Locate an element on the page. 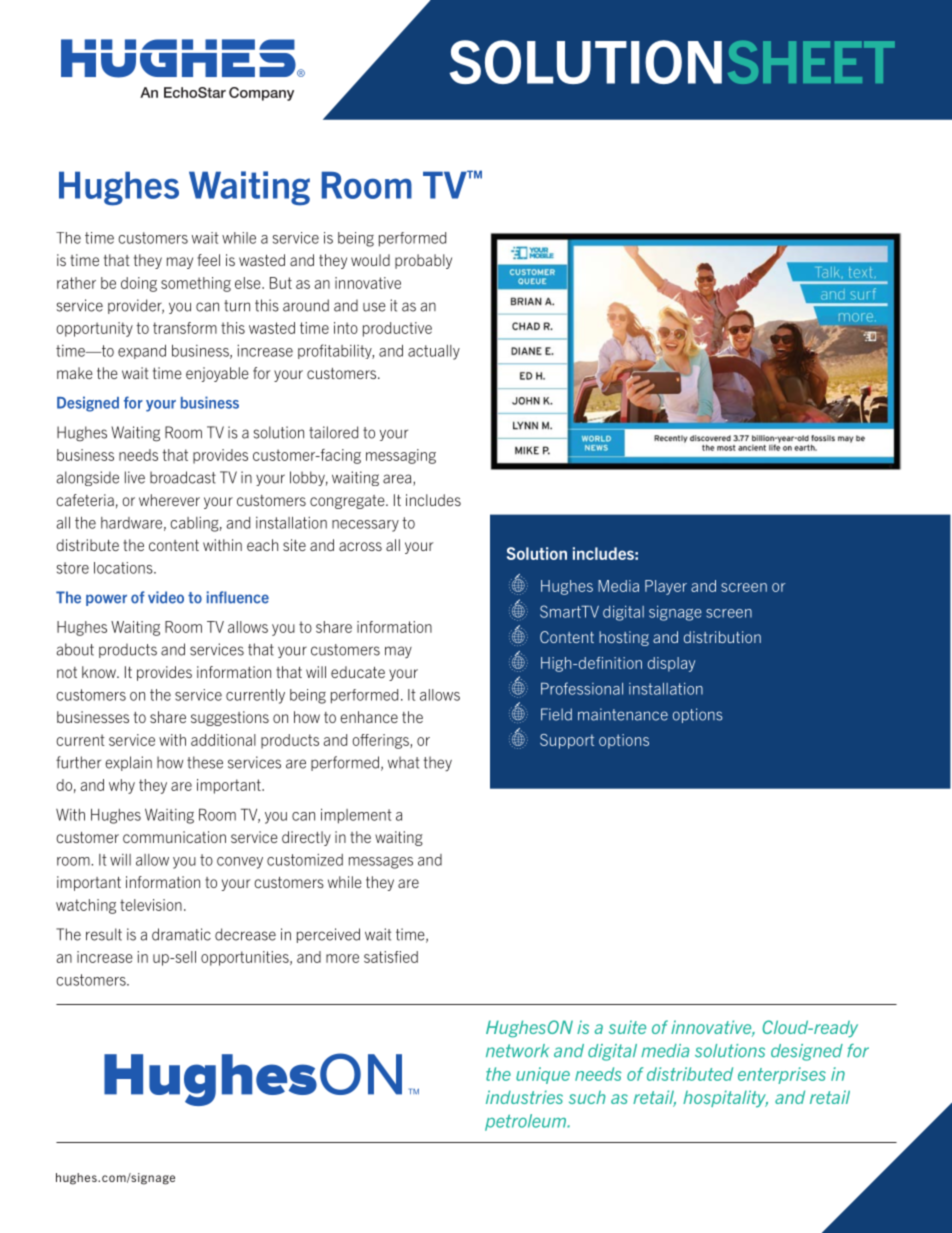 The width and height of the page is (952, 1233). industries is located at coordinates (524, 1097).
